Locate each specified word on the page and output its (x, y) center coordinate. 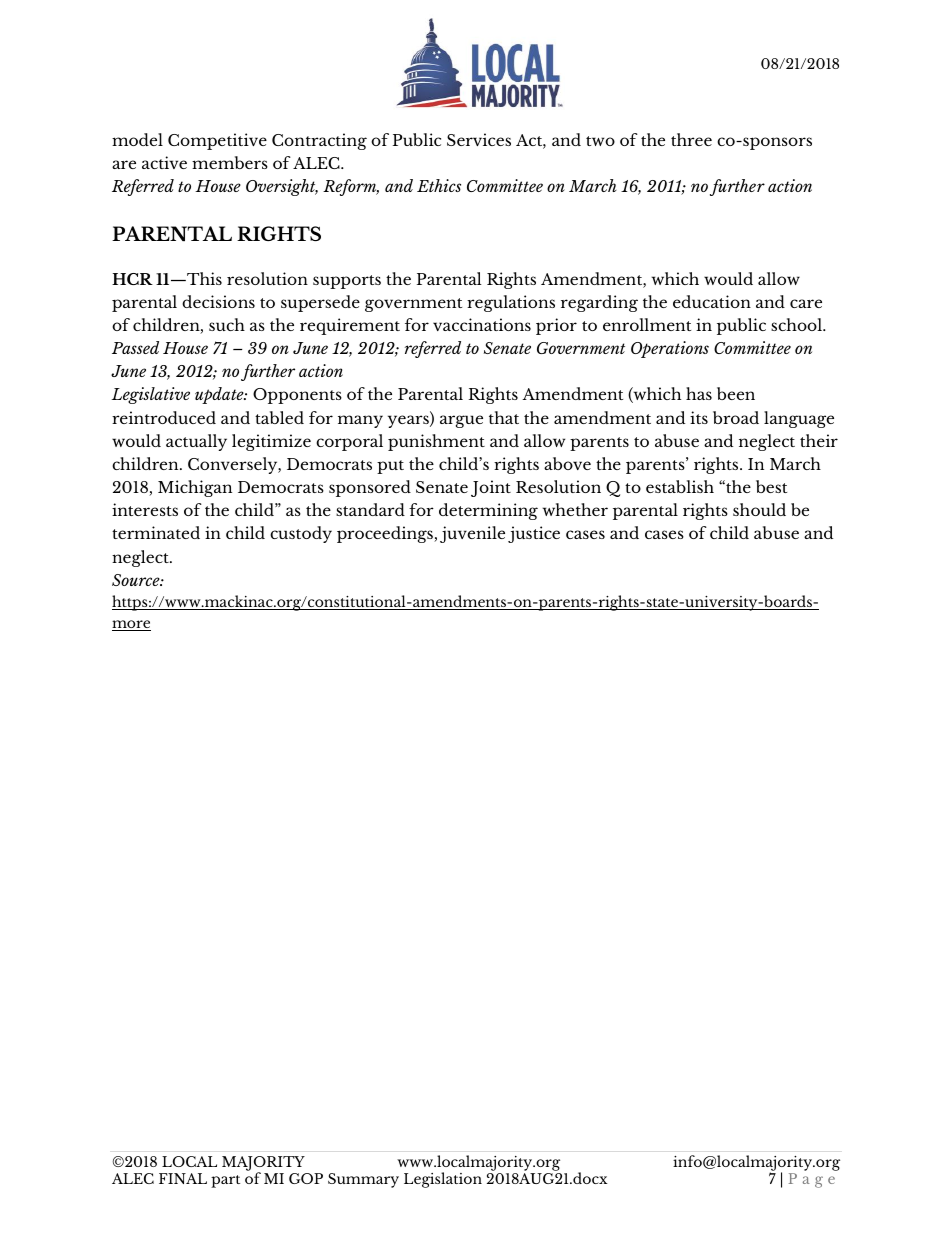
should (759, 509)
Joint (491, 488)
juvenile (472, 534)
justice (534, 534)
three (691, 139)
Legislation (443, 1180)
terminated (156, 532)
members (230, 162)
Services (479, 139)
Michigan (195, 488)
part (225, 1181)
